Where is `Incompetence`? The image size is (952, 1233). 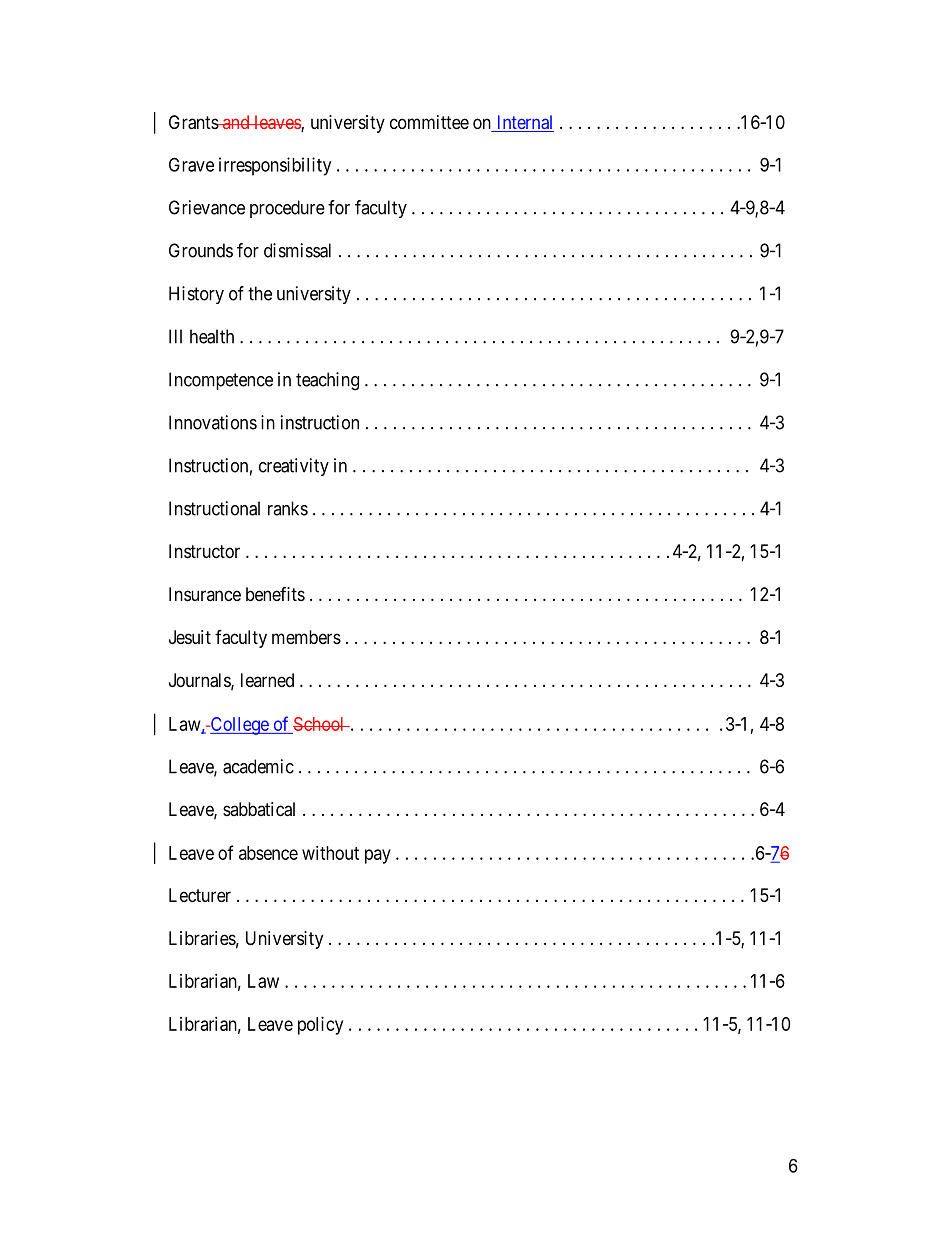
Incompetence is located at coordinates (221, 381).
